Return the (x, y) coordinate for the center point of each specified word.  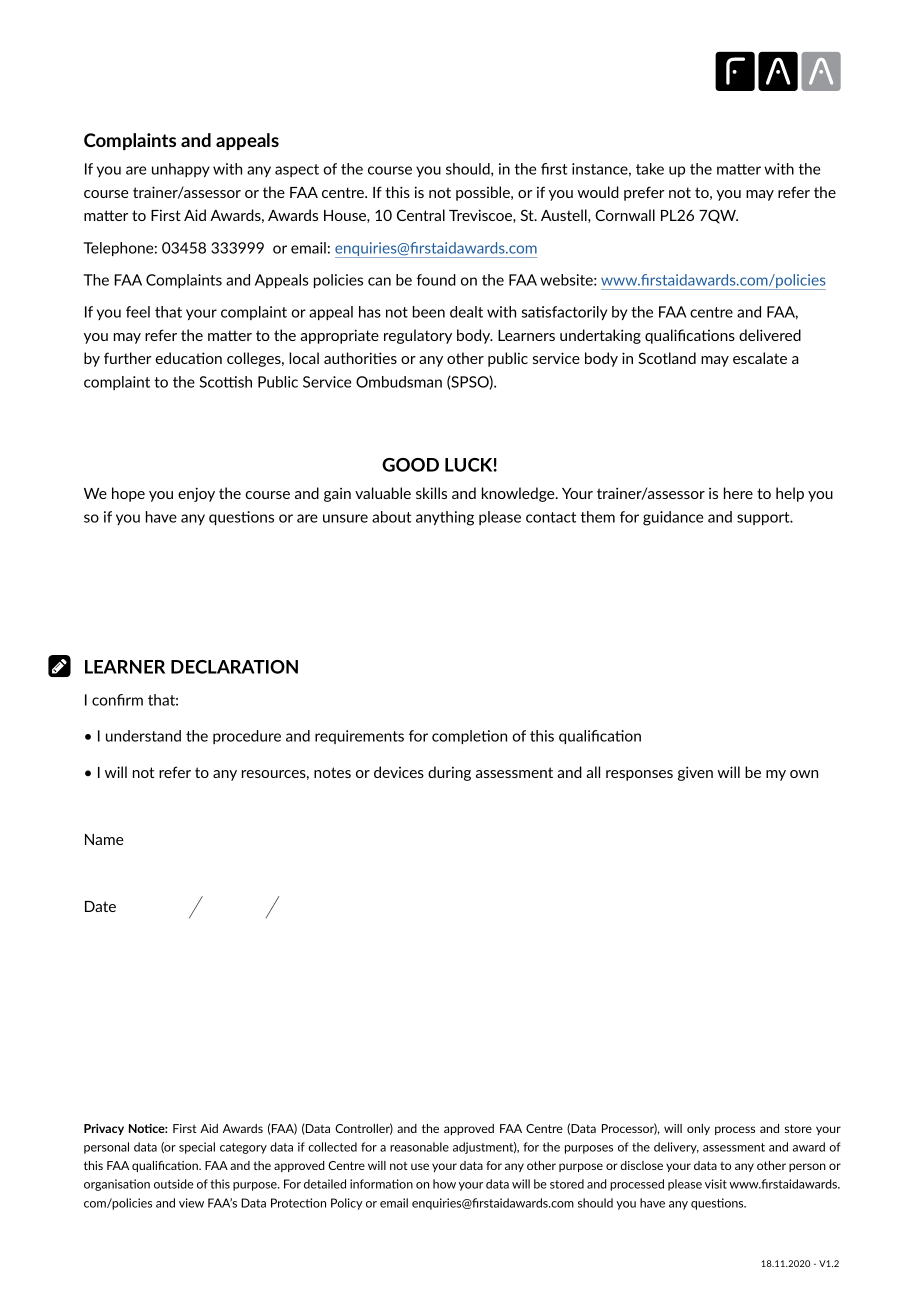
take (650, 169)
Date (100, 906)
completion (469, 737)
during (449, 773)
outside (173, 1184)
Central (421, 215)
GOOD (410, 465)
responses (639, 775)
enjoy (196, 494)
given (695, 773)
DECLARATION (234, 667)
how (444, 1184)
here (738, 493)
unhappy (181, 170)
